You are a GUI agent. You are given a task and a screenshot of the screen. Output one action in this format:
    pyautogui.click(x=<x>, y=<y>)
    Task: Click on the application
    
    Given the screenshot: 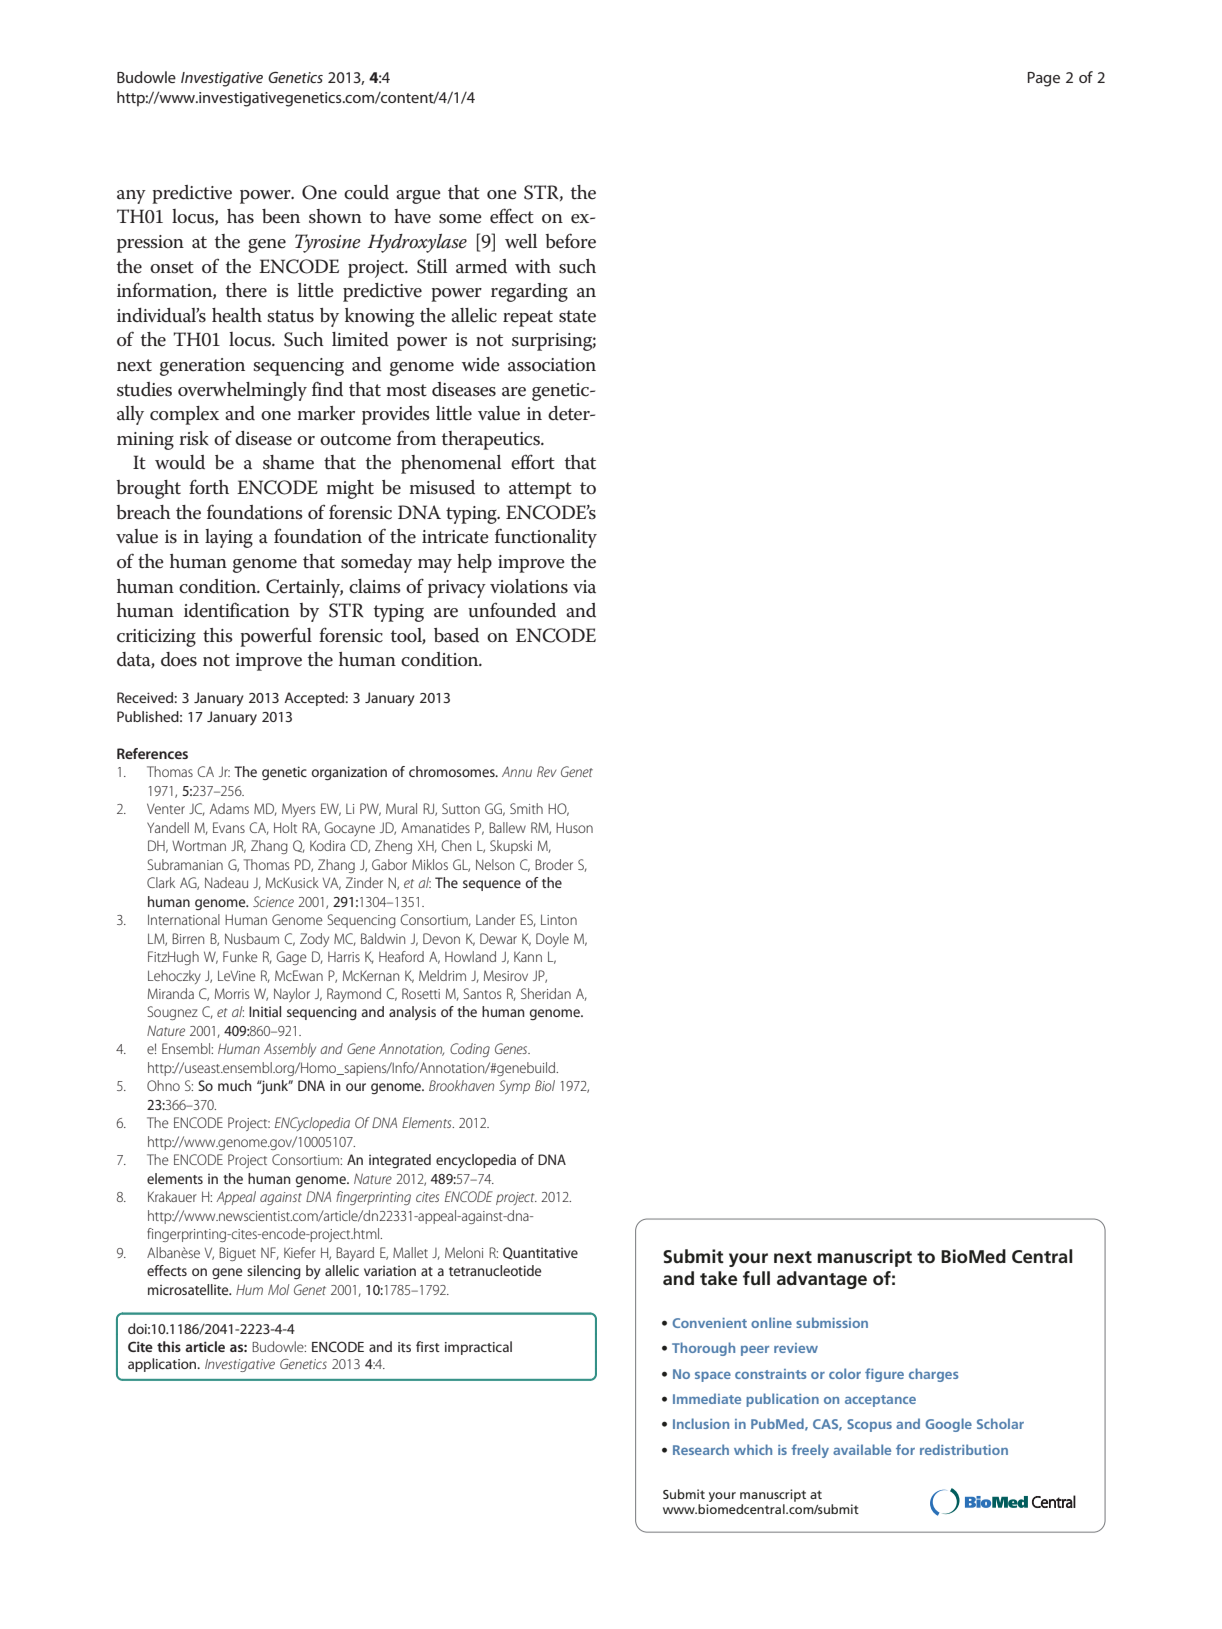 What is the action you would take?
    pyautogui.click(x=163, y=1365)
